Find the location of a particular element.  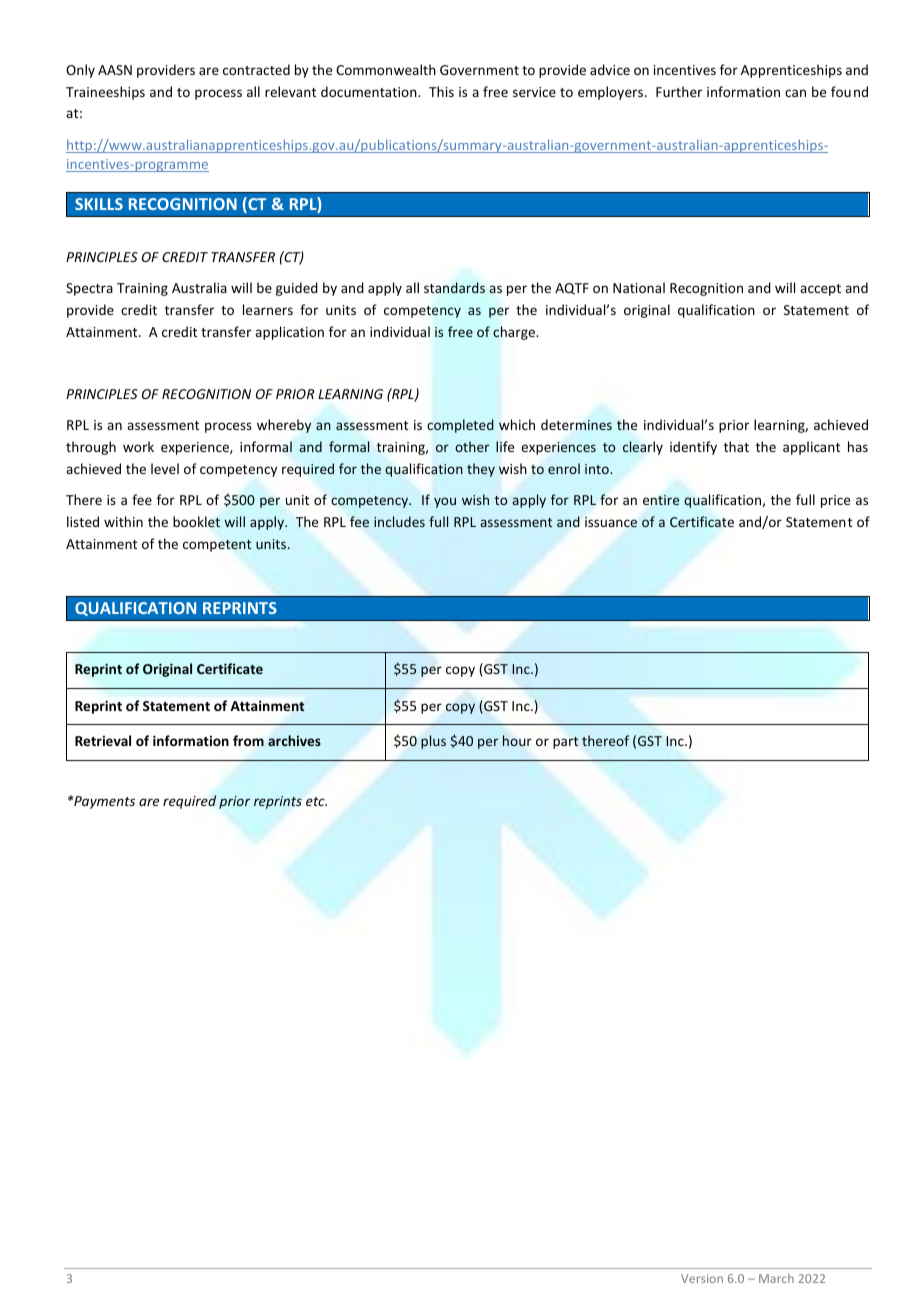

Retrieval is located at coordinates (103, 740).
